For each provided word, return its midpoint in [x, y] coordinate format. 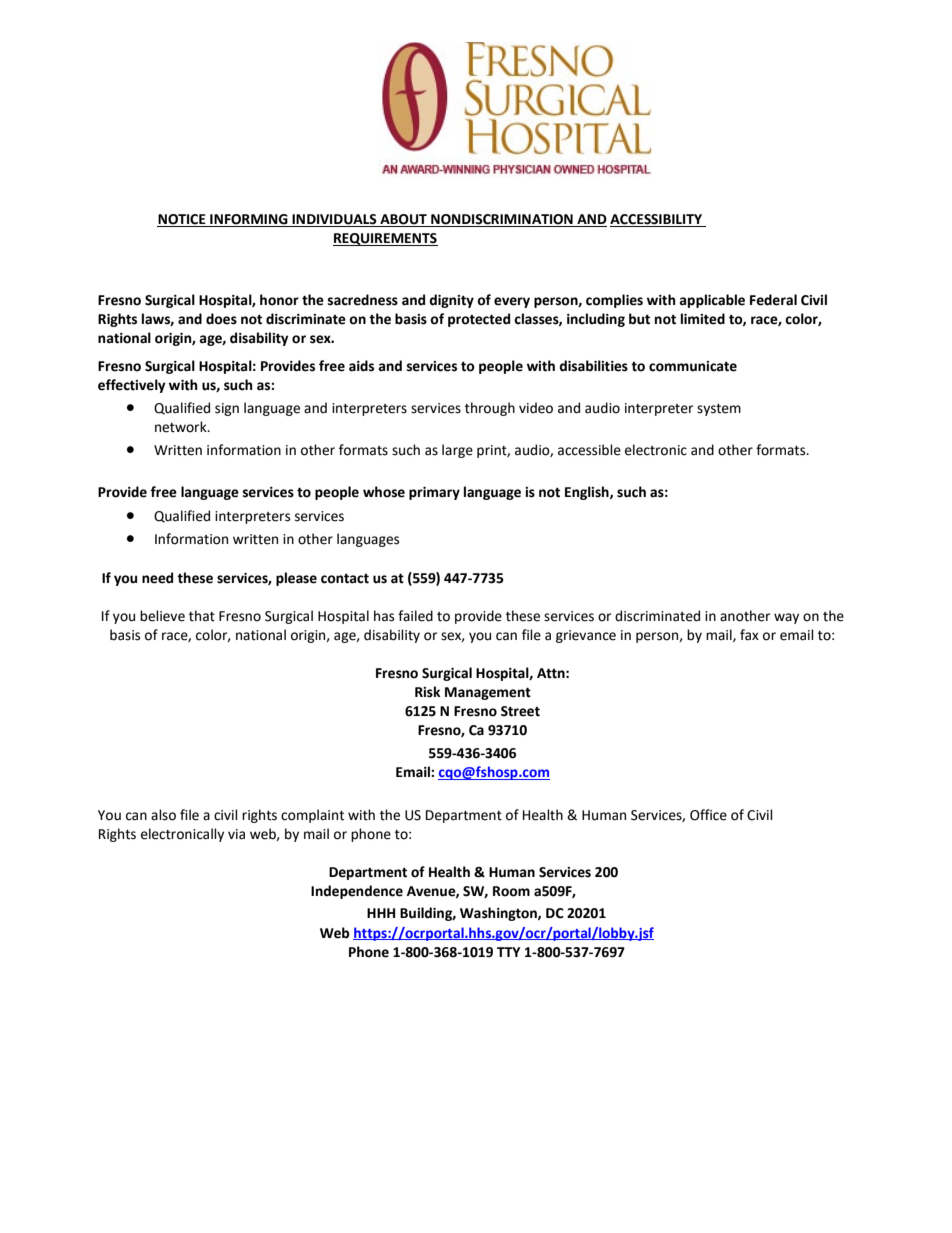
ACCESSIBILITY [657, 220]
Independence [357, 892]
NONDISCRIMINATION [502, 220]
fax [749, 635]
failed [415, 616]
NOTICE [182, 220]
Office [708, 815]
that [202, 616]
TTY [508, 952]
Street [520, 711]
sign [227, 409]
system [719, 410]
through [490, 409]
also [163, 815]
